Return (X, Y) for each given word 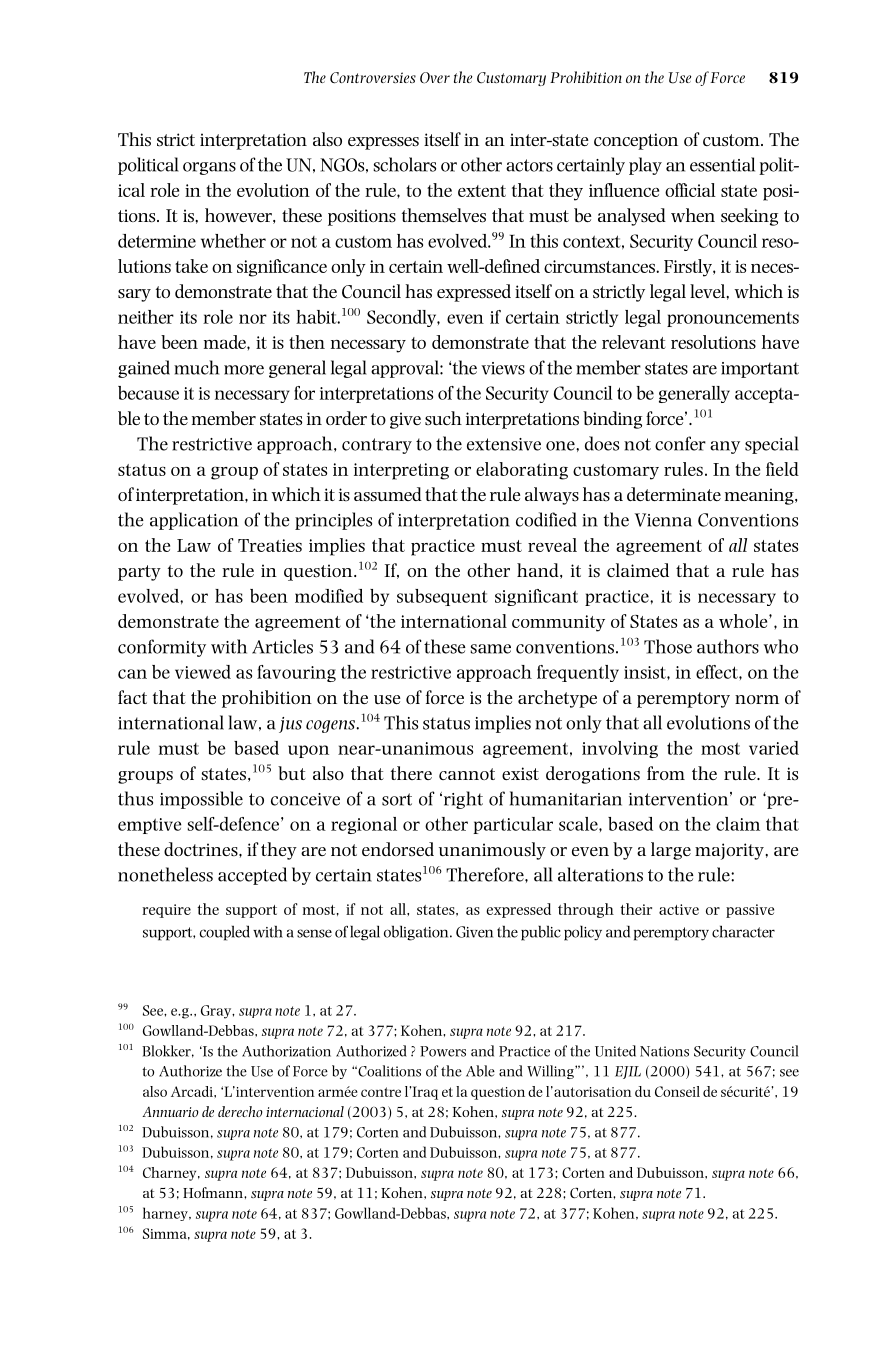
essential (722, 164)
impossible (201, 800)
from (666, 773)
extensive (504, 444)
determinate (674, 494)
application (194, 521)
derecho (240, 1111)
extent (482, 191)
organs (209, 168)
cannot (467, 774)
